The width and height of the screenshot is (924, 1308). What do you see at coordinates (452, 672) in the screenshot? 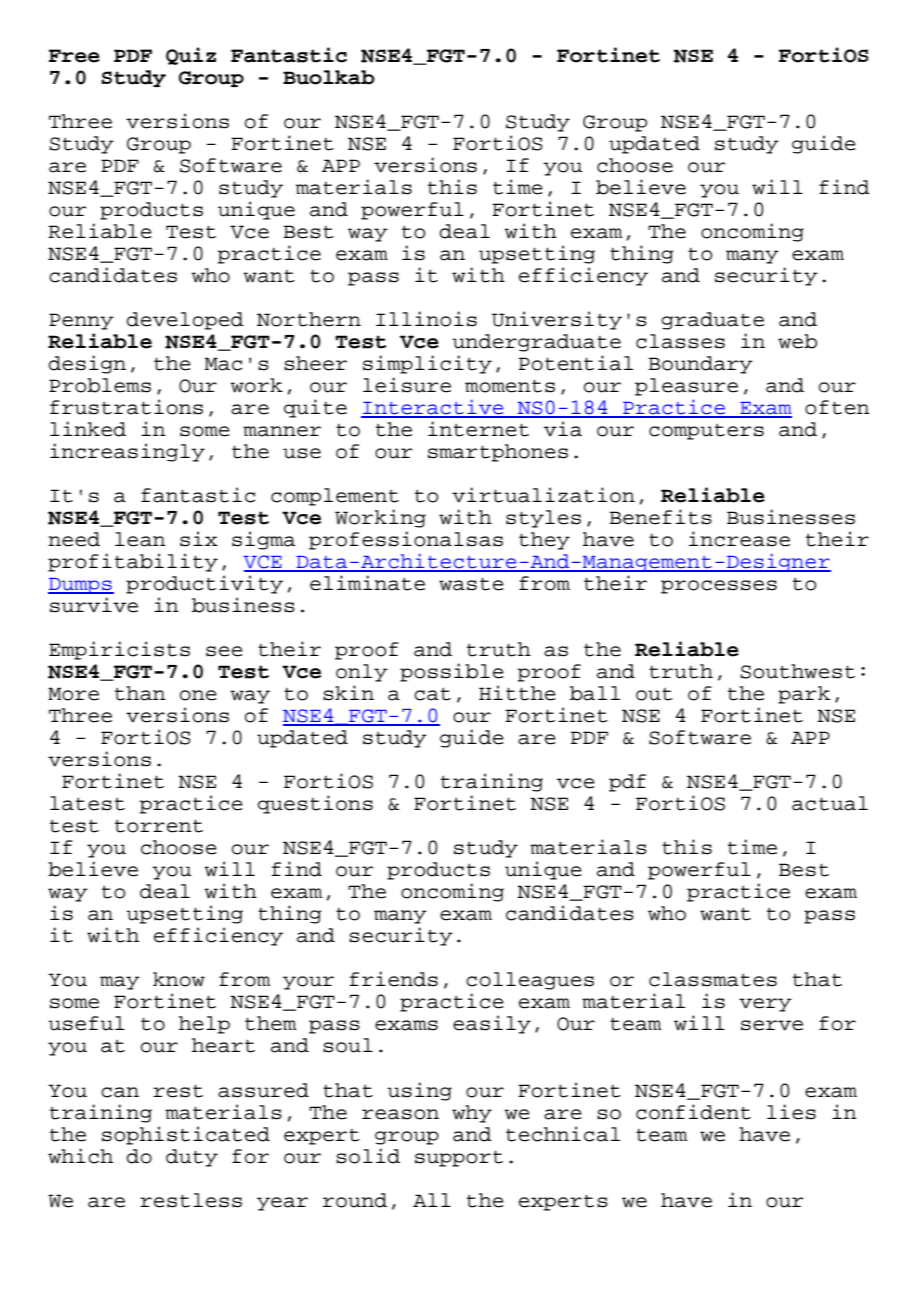
I see `possible` at bounding box center [452, 672].
